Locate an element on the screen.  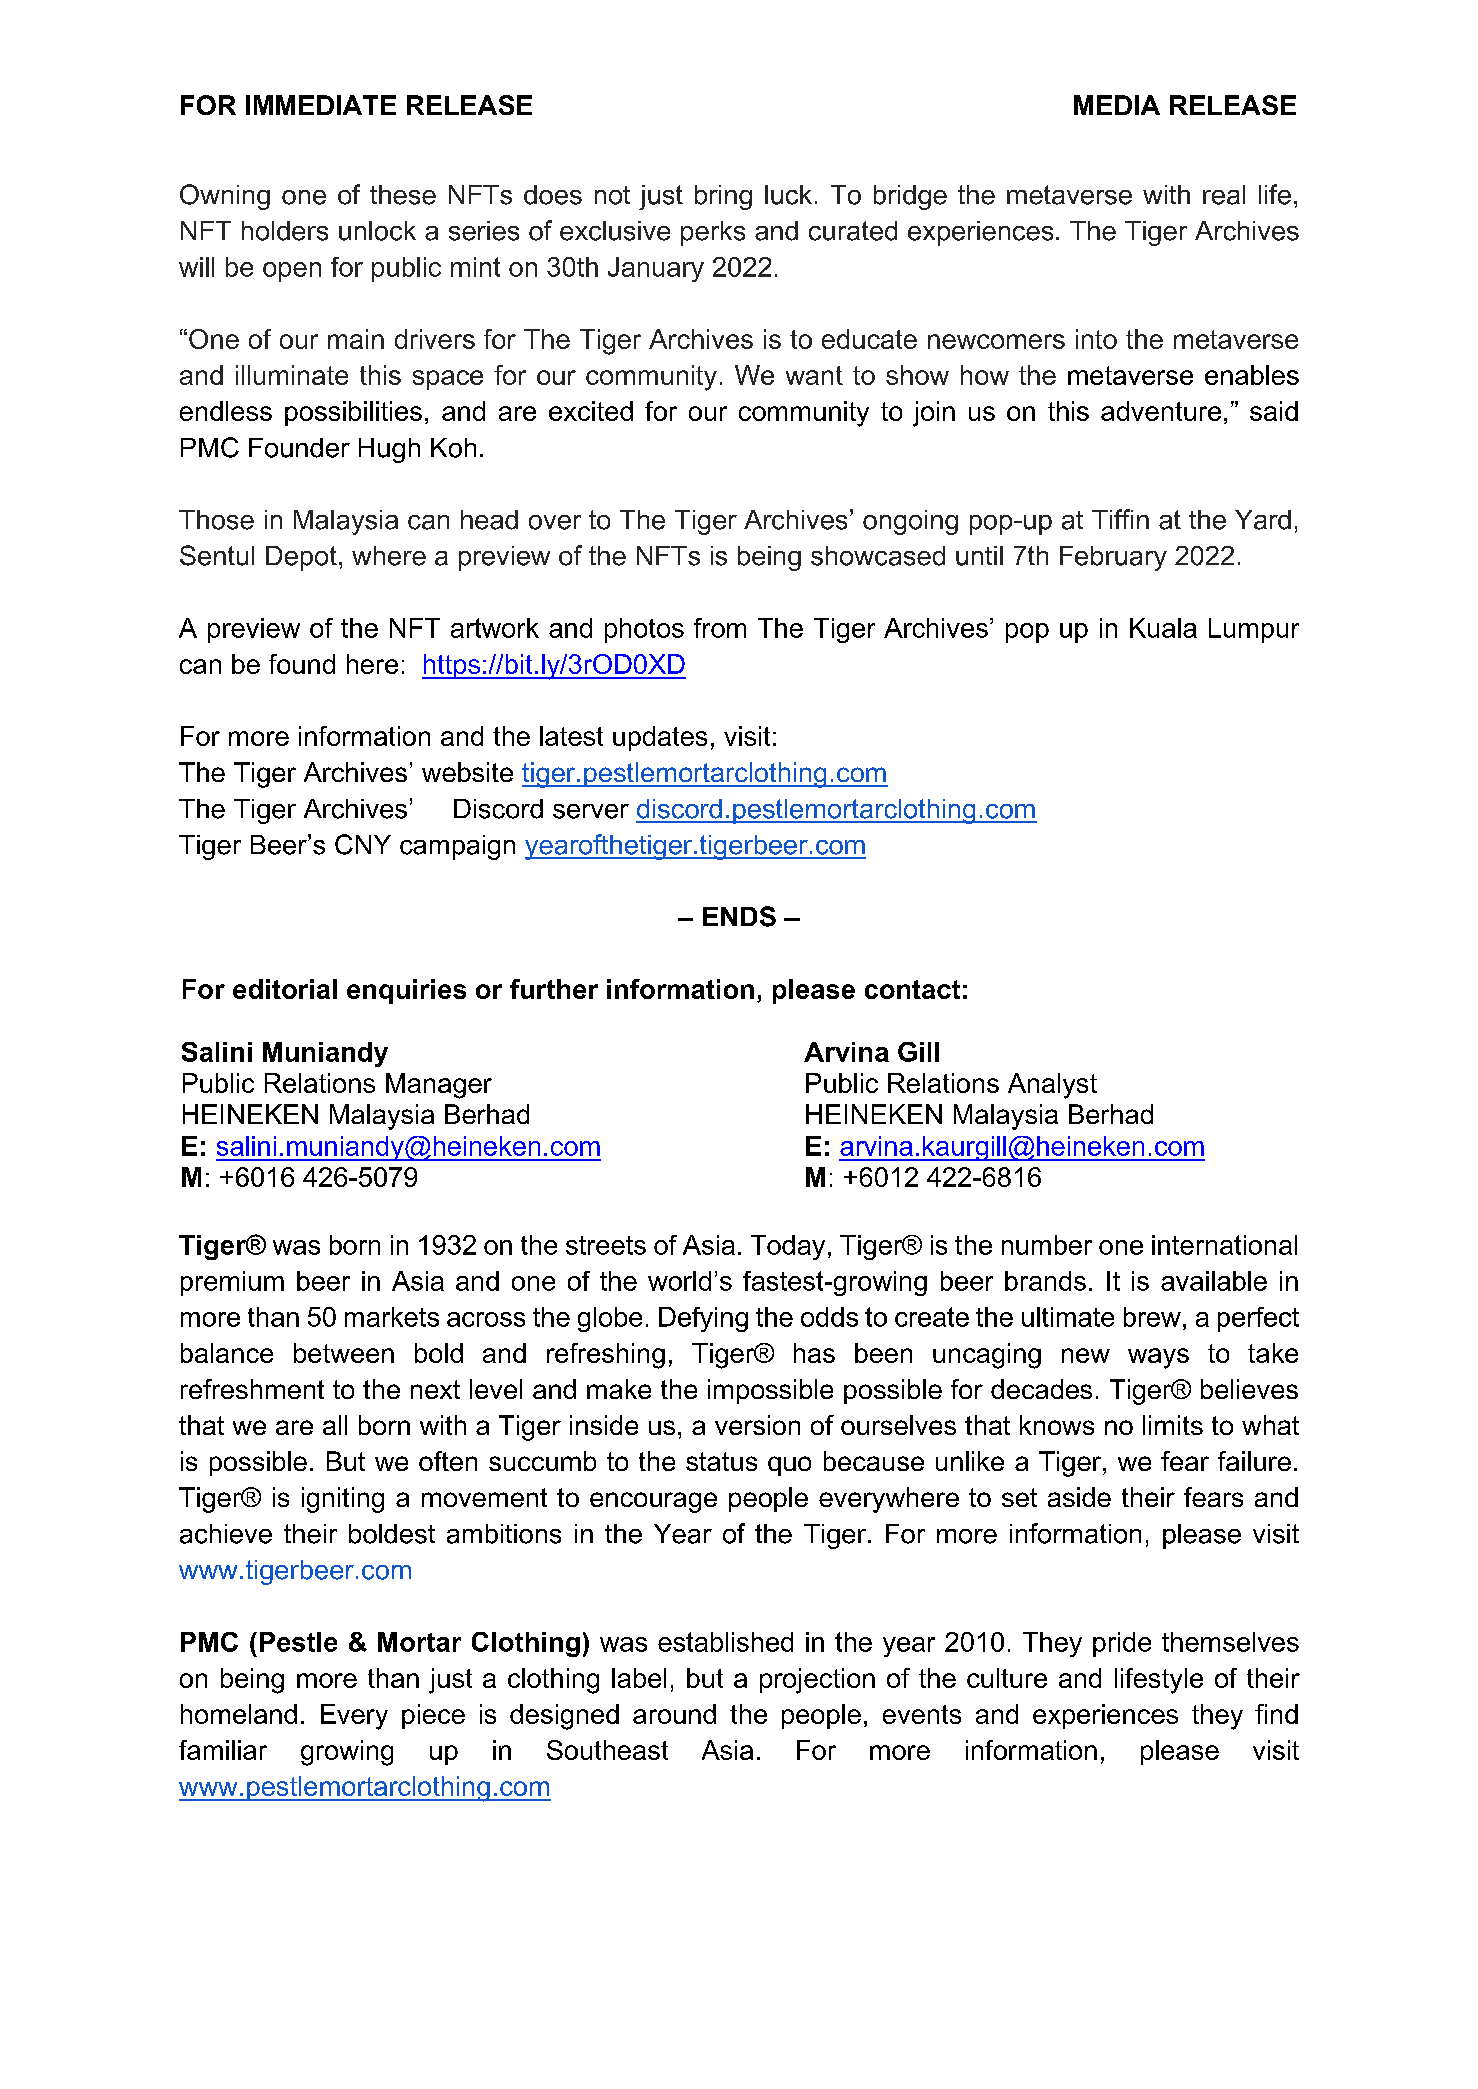
from is located at coordinates (720, 628).
